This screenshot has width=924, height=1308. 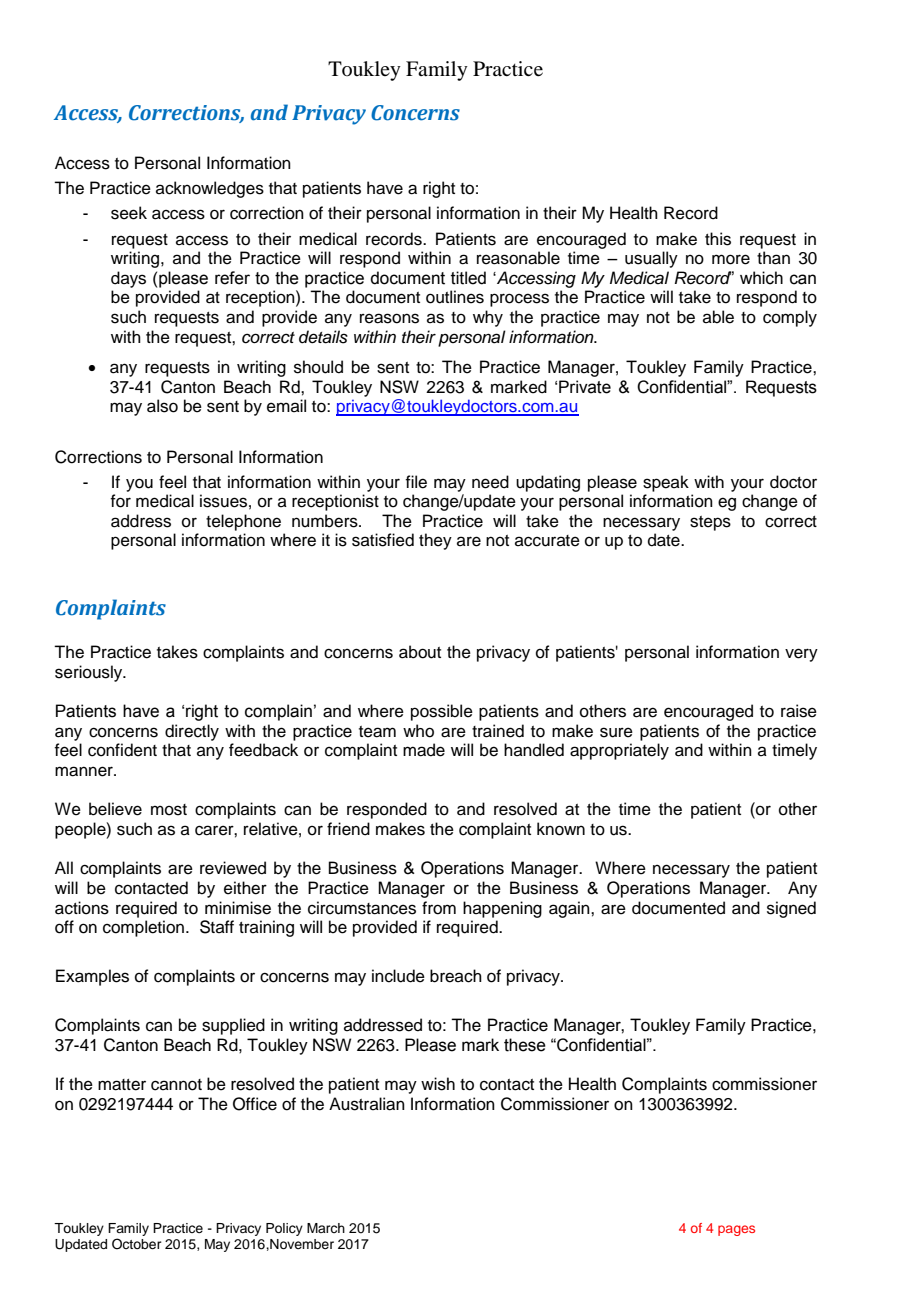 I want to click on this, so click(x=718, y=239).
